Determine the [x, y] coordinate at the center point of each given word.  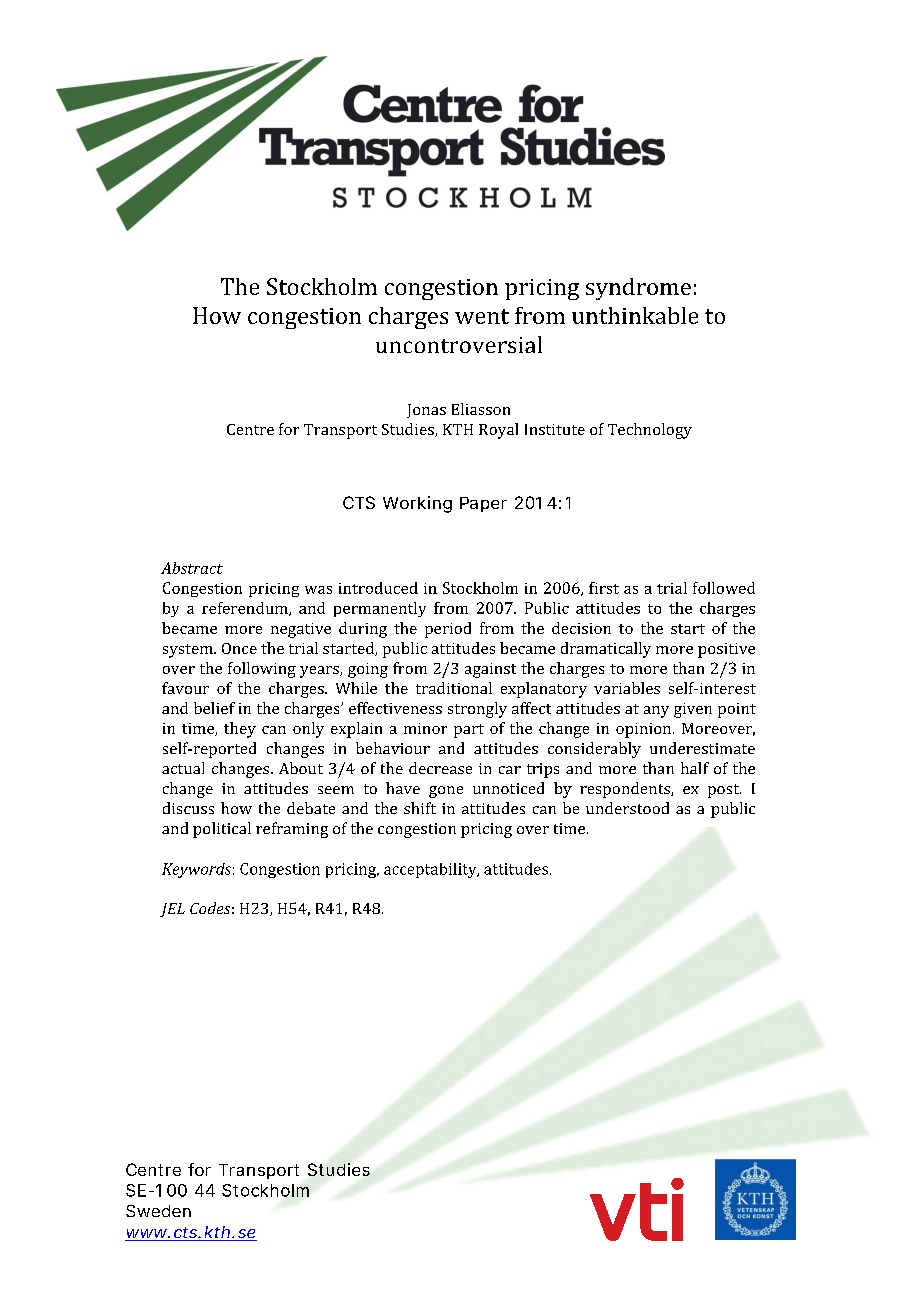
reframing [292, 830]
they [240, 730]
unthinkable [635, 315]
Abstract [192, 568]
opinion [645, 730]
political [222, 830]
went [482, 316]
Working [417, 504]
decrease [440, 768]
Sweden [158, 1211]
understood [627, 808]
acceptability [431, 870]
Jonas [426, 411]
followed [724, 588]
